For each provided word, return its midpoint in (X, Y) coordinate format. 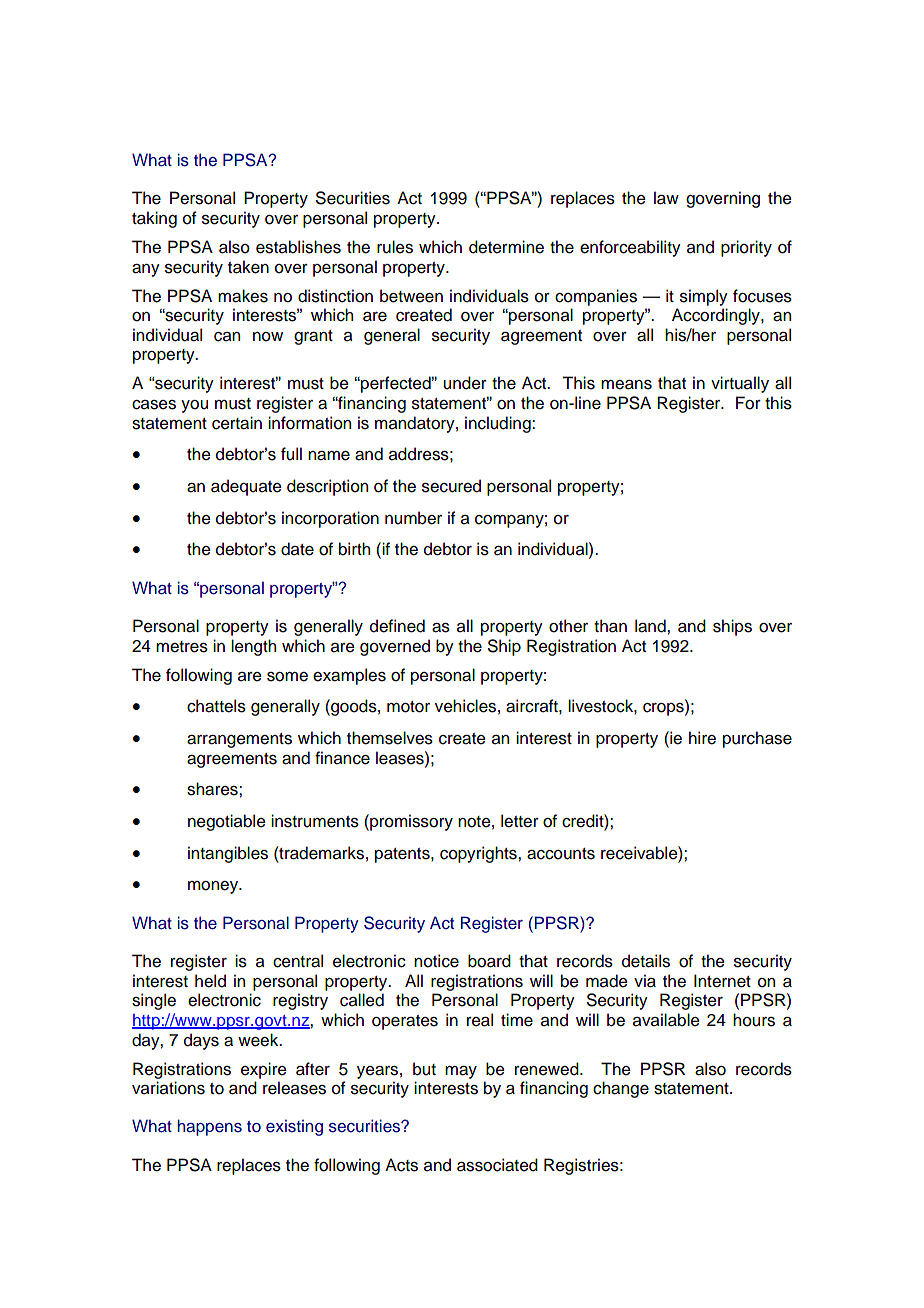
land (651, 626)
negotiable (227, 822)
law (666, 198)
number (413, 518)
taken (248, 267)
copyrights (479, 854)
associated (497, 1165)
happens (209, 1127)
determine (506, 247)
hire (702, 738)
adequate (246, 487)
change (621, 1089)
